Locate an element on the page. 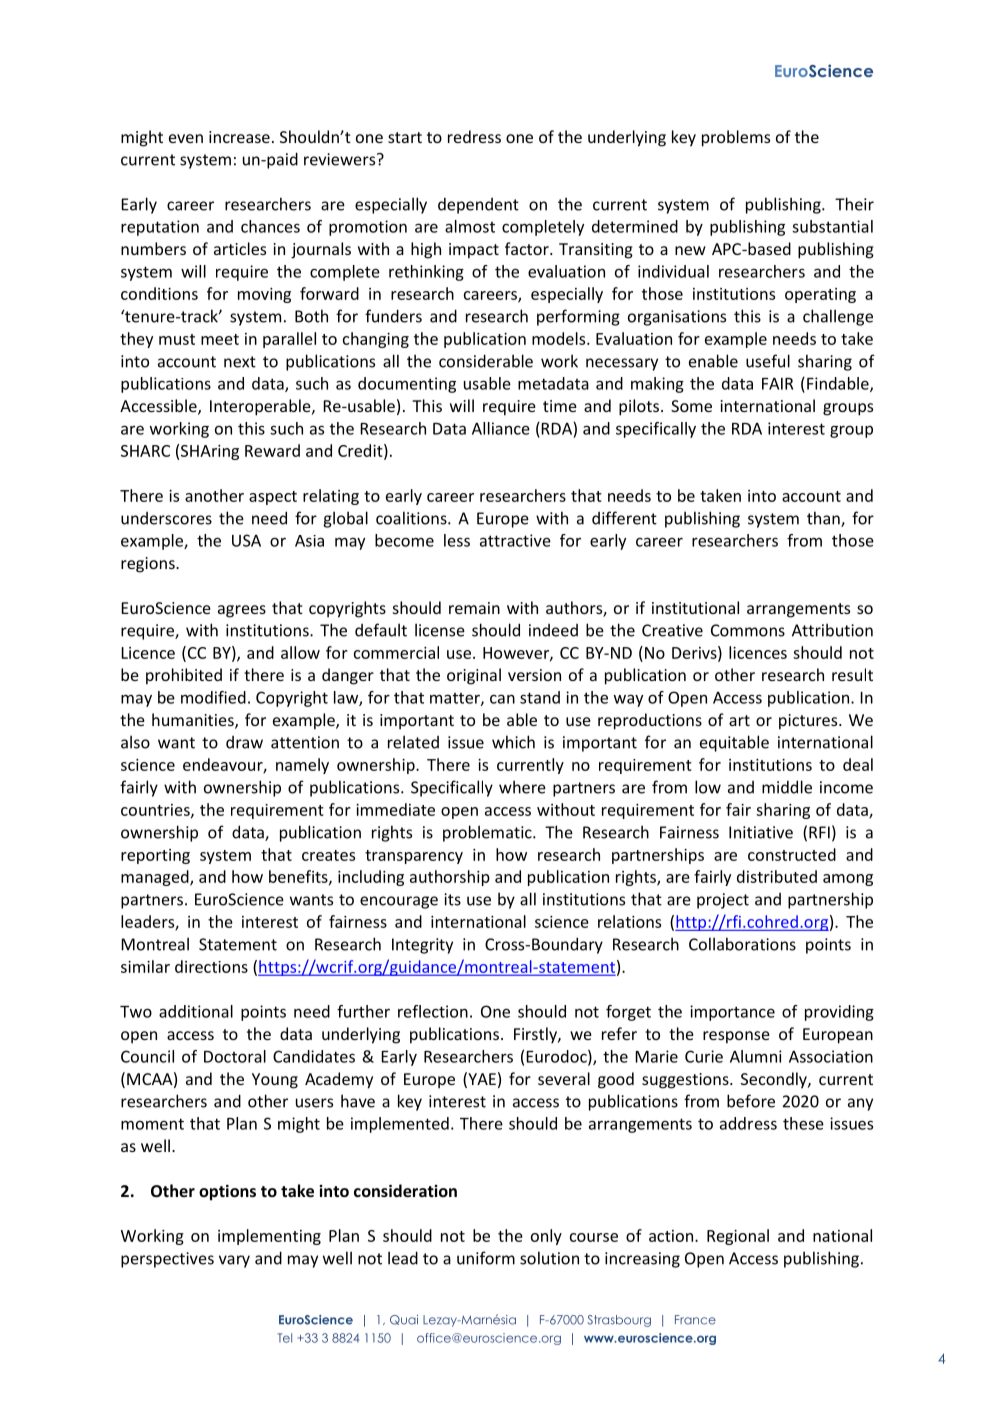 The width and height of the image is (994, 1406). dependent is located at coordinates (478, 206).
